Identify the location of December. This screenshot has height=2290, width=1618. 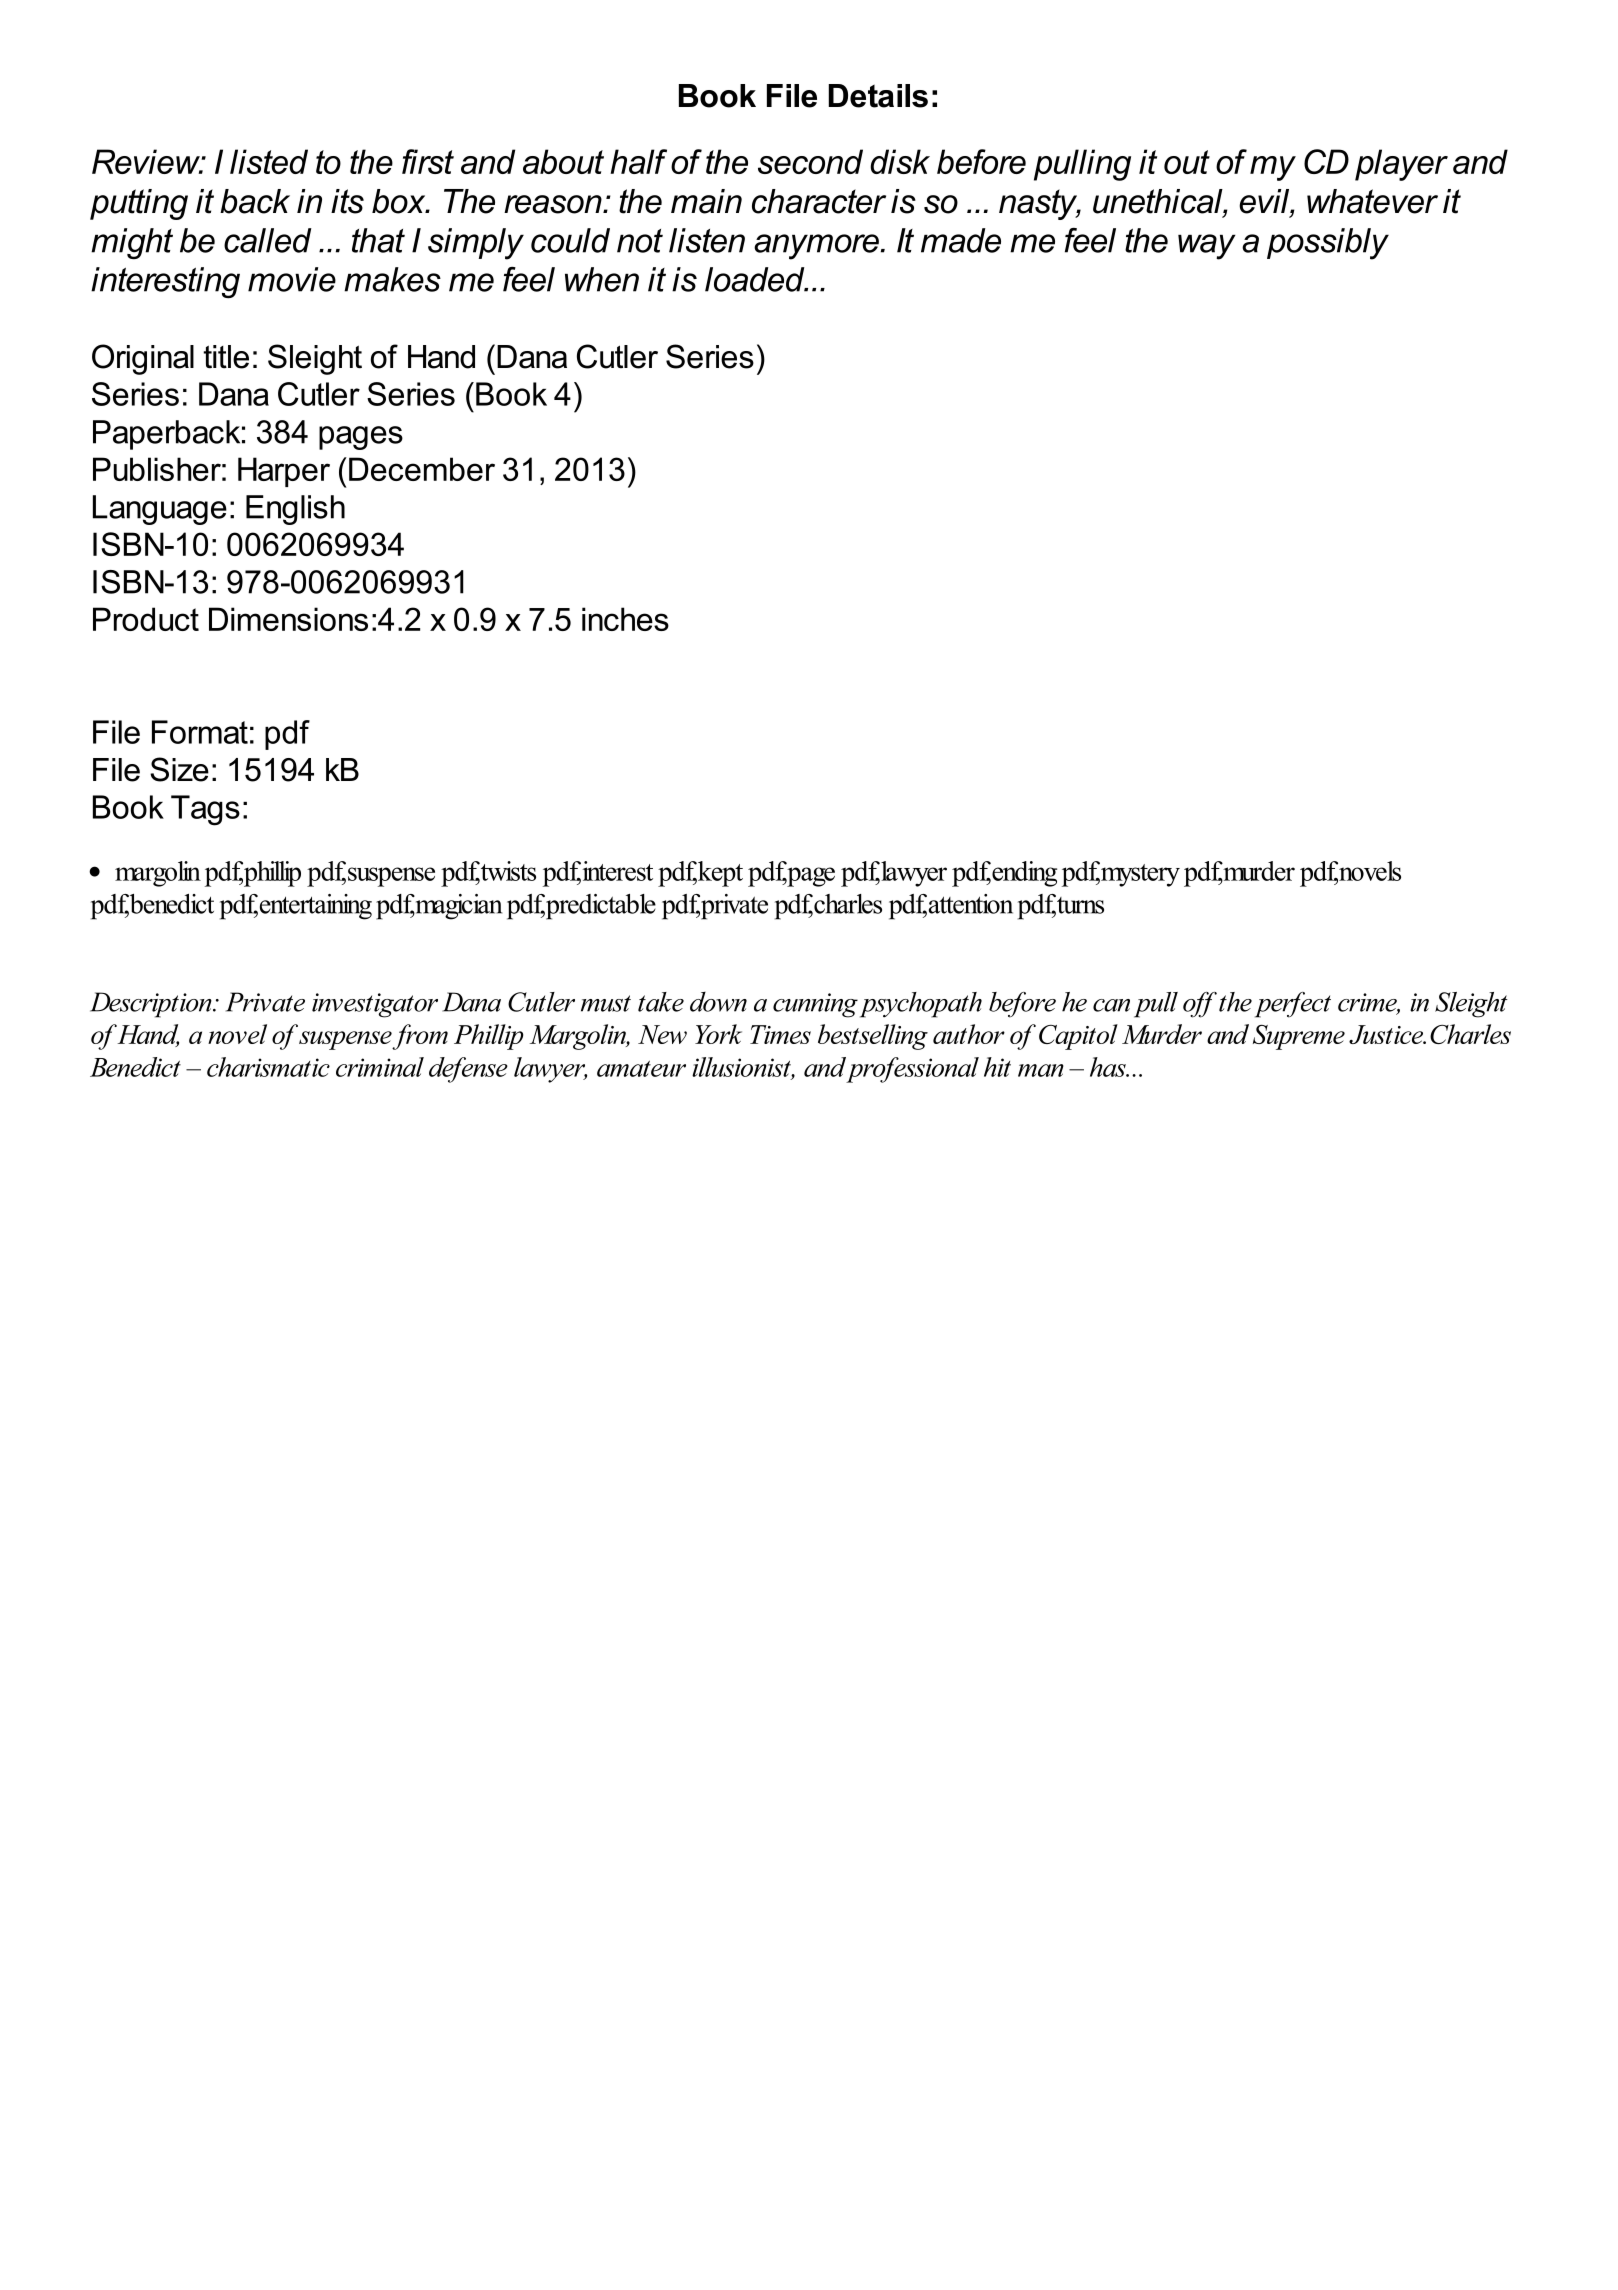
(422, 469).
